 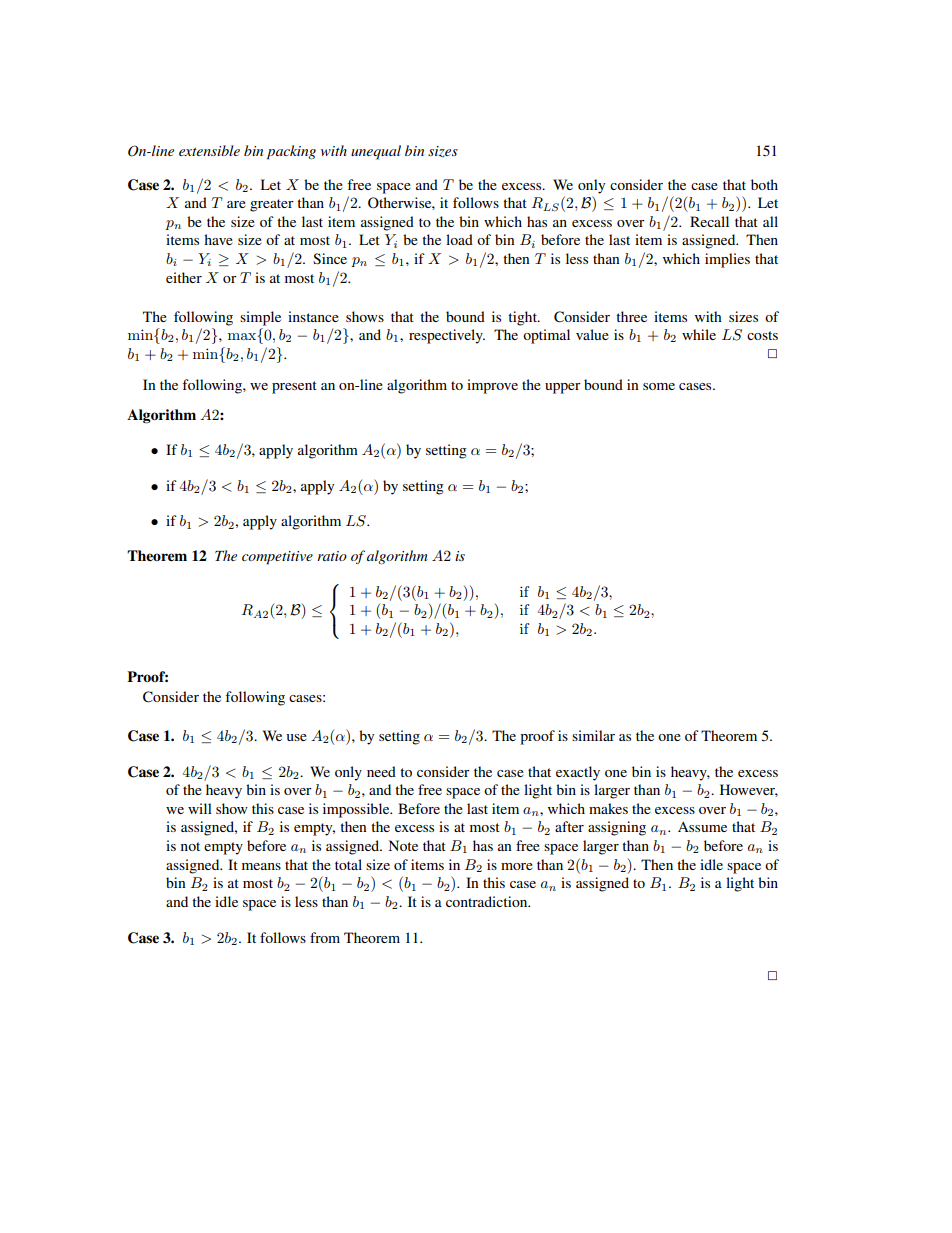 I want to click on ratio, so click(x=332, y=556).
